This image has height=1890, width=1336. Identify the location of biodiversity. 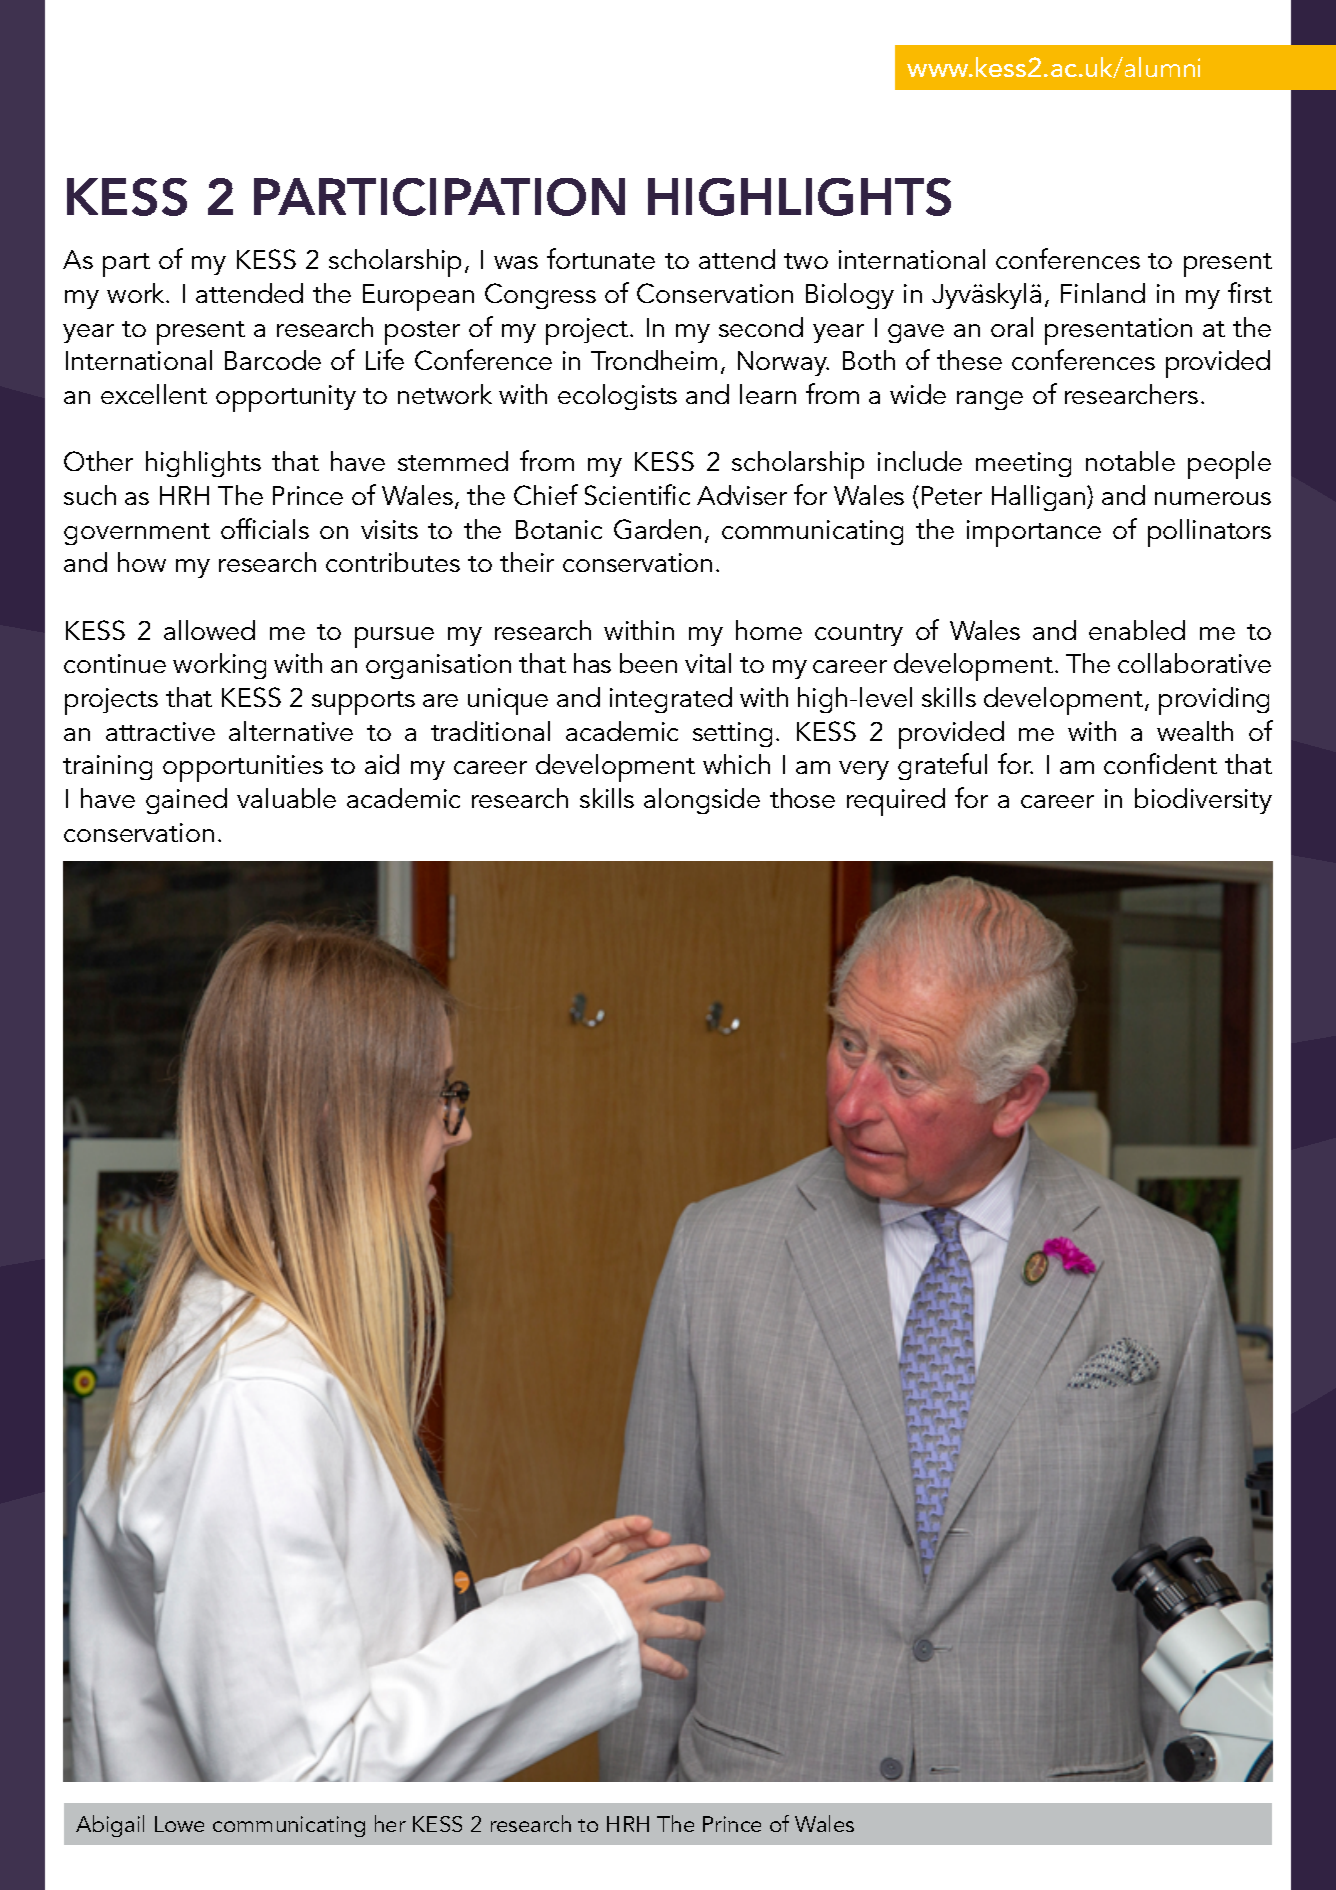
(1203, 801).
